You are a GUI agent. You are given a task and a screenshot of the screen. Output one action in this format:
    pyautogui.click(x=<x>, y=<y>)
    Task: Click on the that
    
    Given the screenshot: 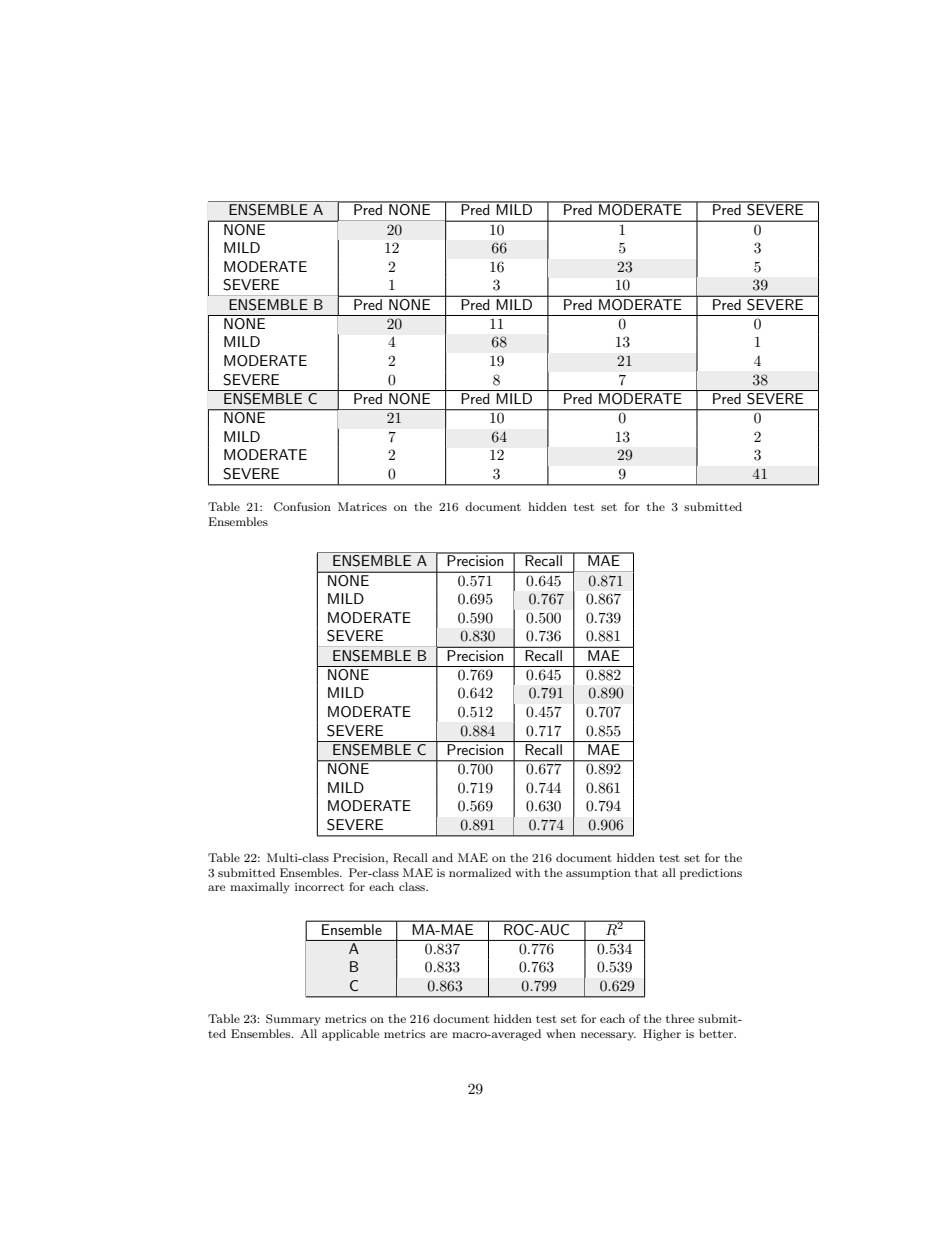 What is the action you would take?
    pyautogui.click(x=646, y=872)
